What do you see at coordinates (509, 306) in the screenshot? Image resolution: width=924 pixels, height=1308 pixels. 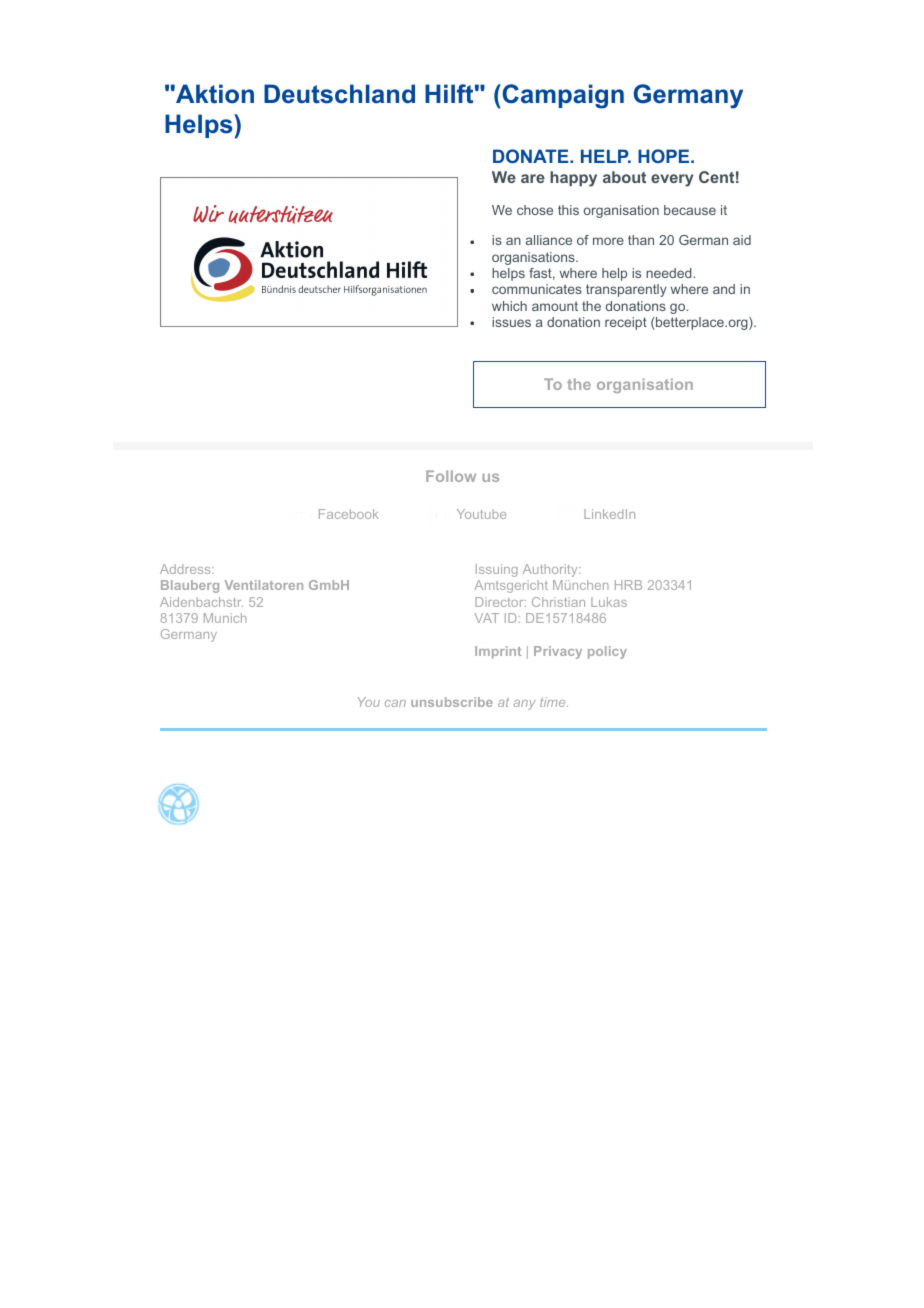 I see `which` at bounding box center [509, 306].
